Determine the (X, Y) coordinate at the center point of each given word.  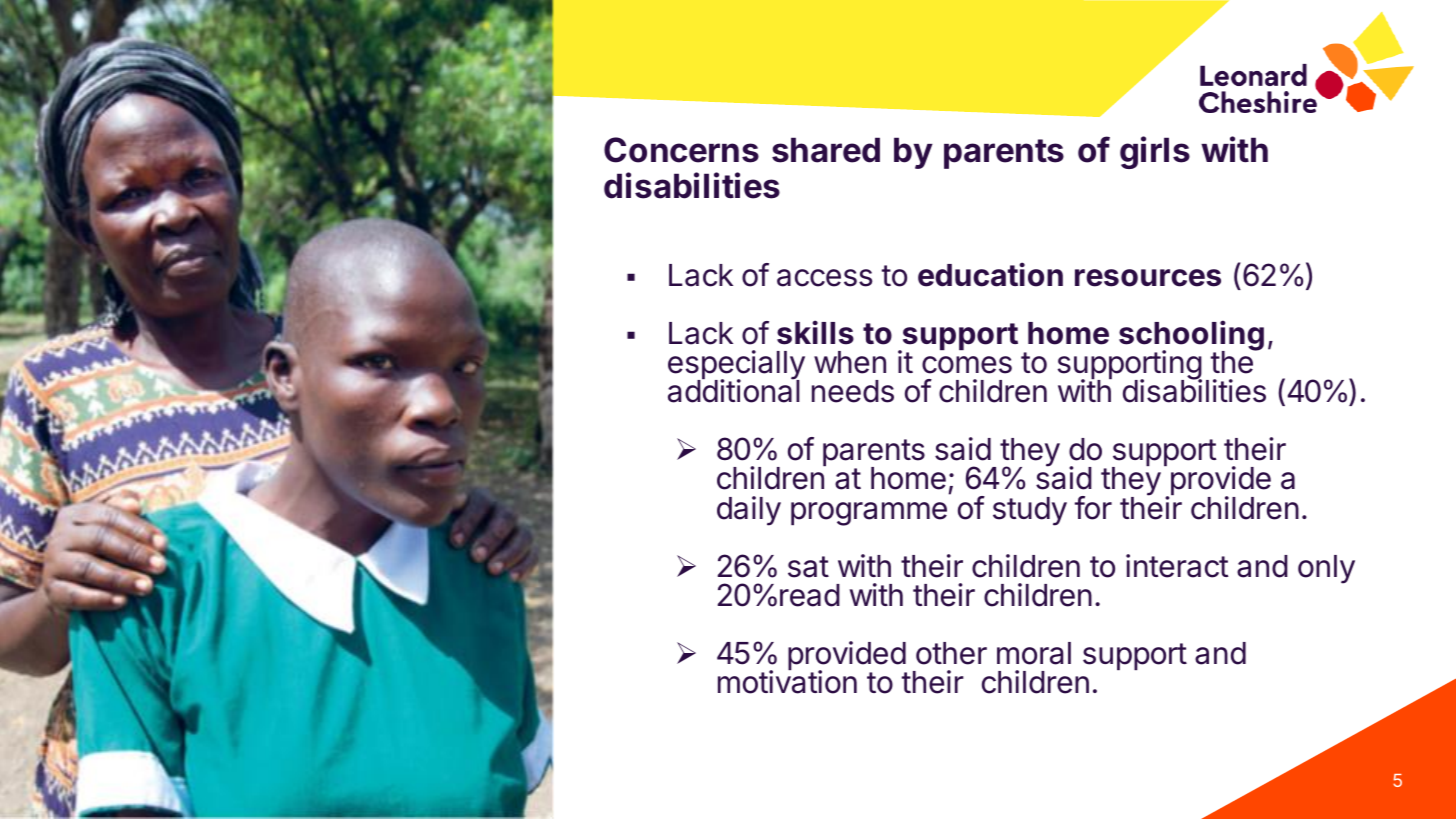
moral (1034, 653)
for (1093, 508)
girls (1155, 152)
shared (826, 150)
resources (1148, 278)
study (1030, 511)
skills (815, 332)
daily (749, 511)
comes (967, 365)
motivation (787, 681)
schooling (1191, 336)
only (1326, 569)
